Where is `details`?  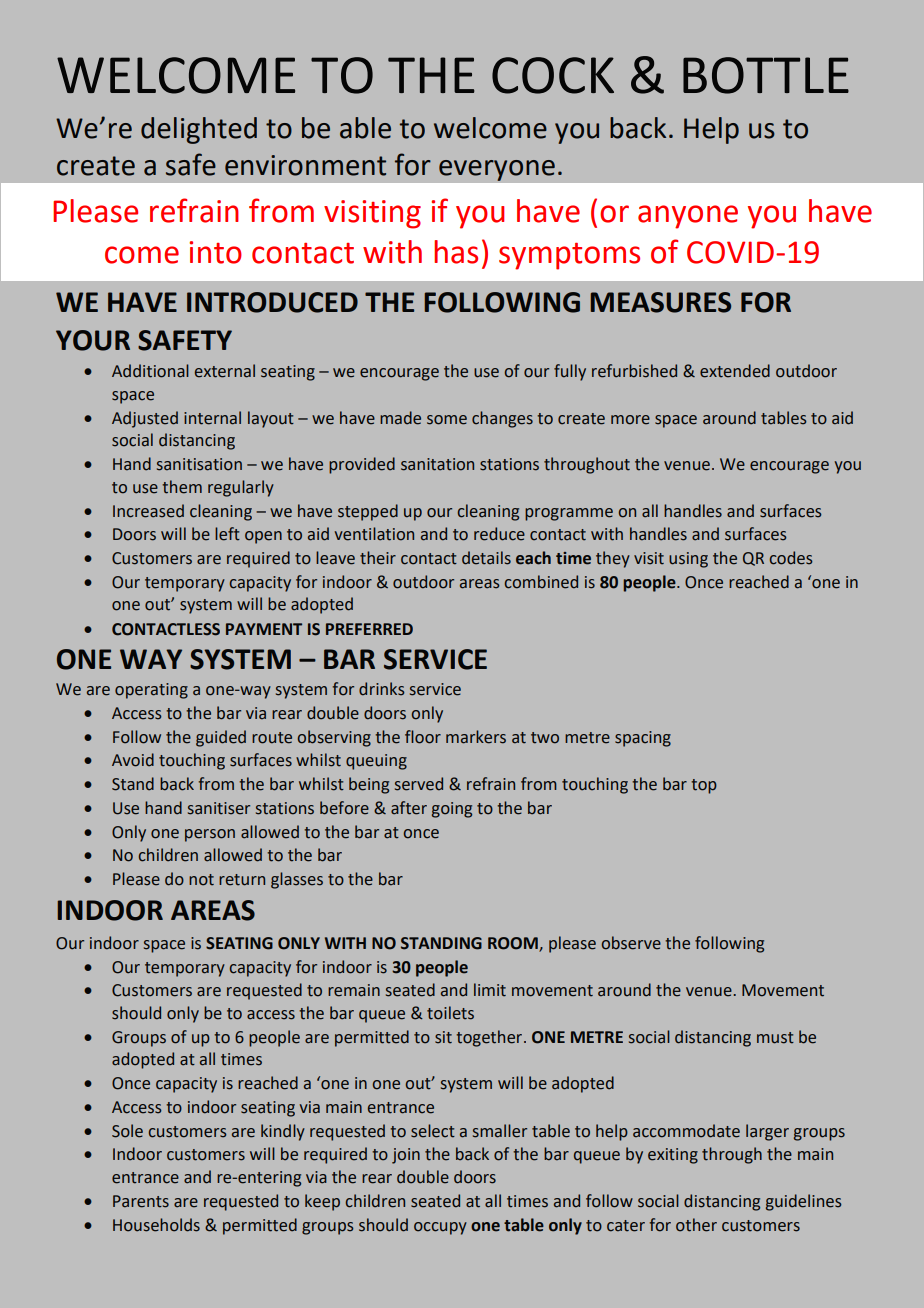 details is located at coordinates (486, 558).
